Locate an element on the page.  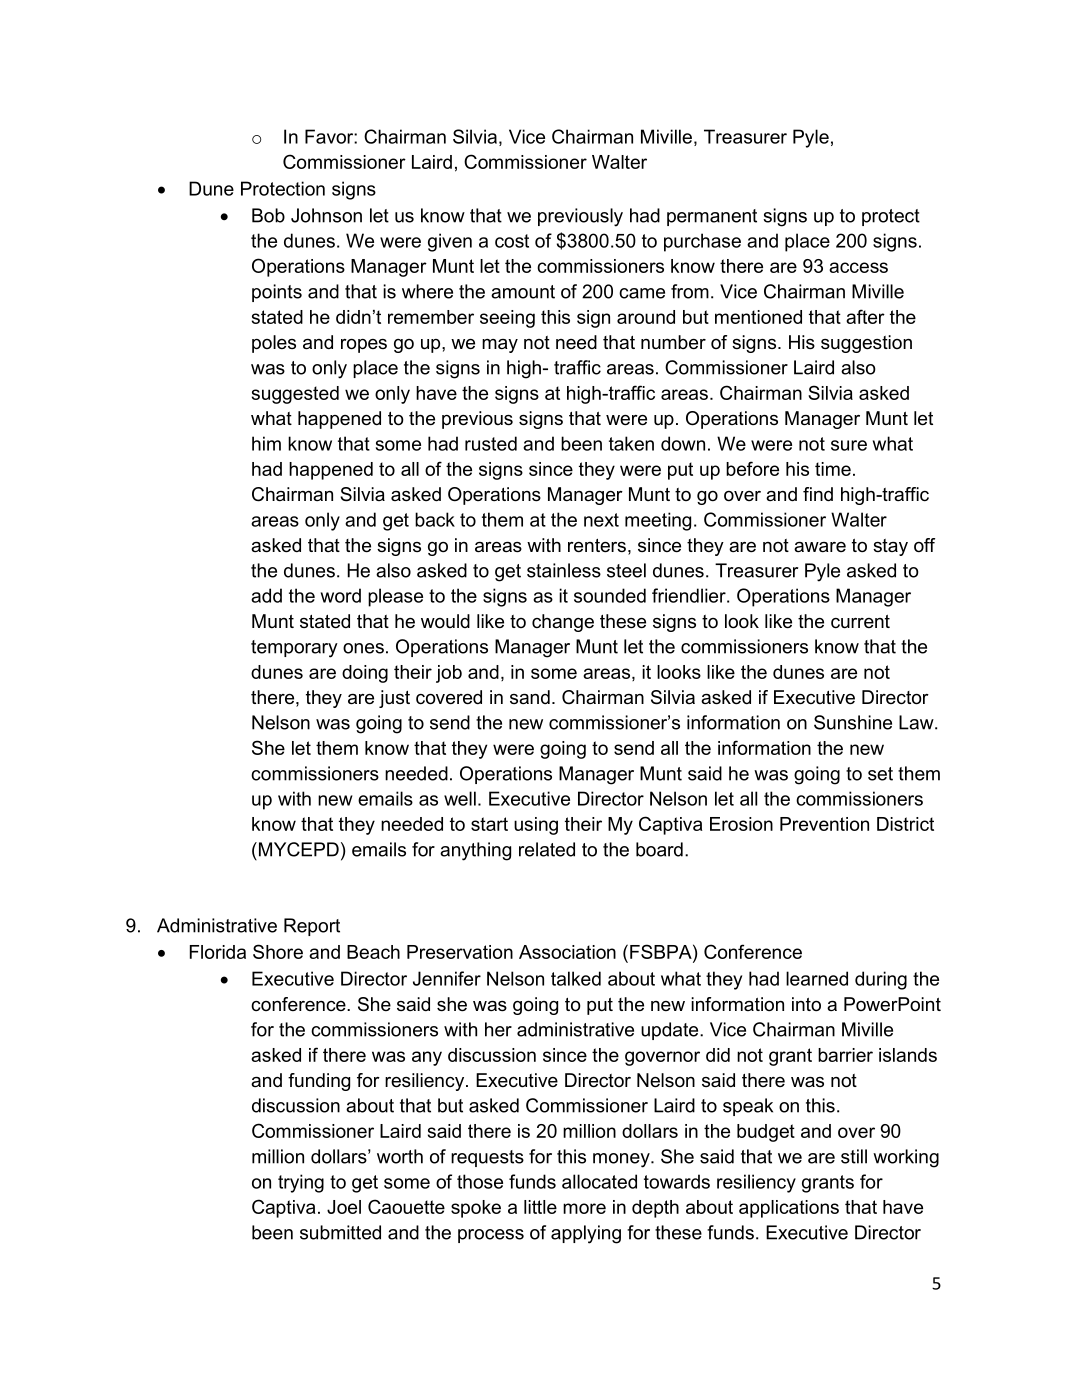
learned is located at coordinates (817, 978).
